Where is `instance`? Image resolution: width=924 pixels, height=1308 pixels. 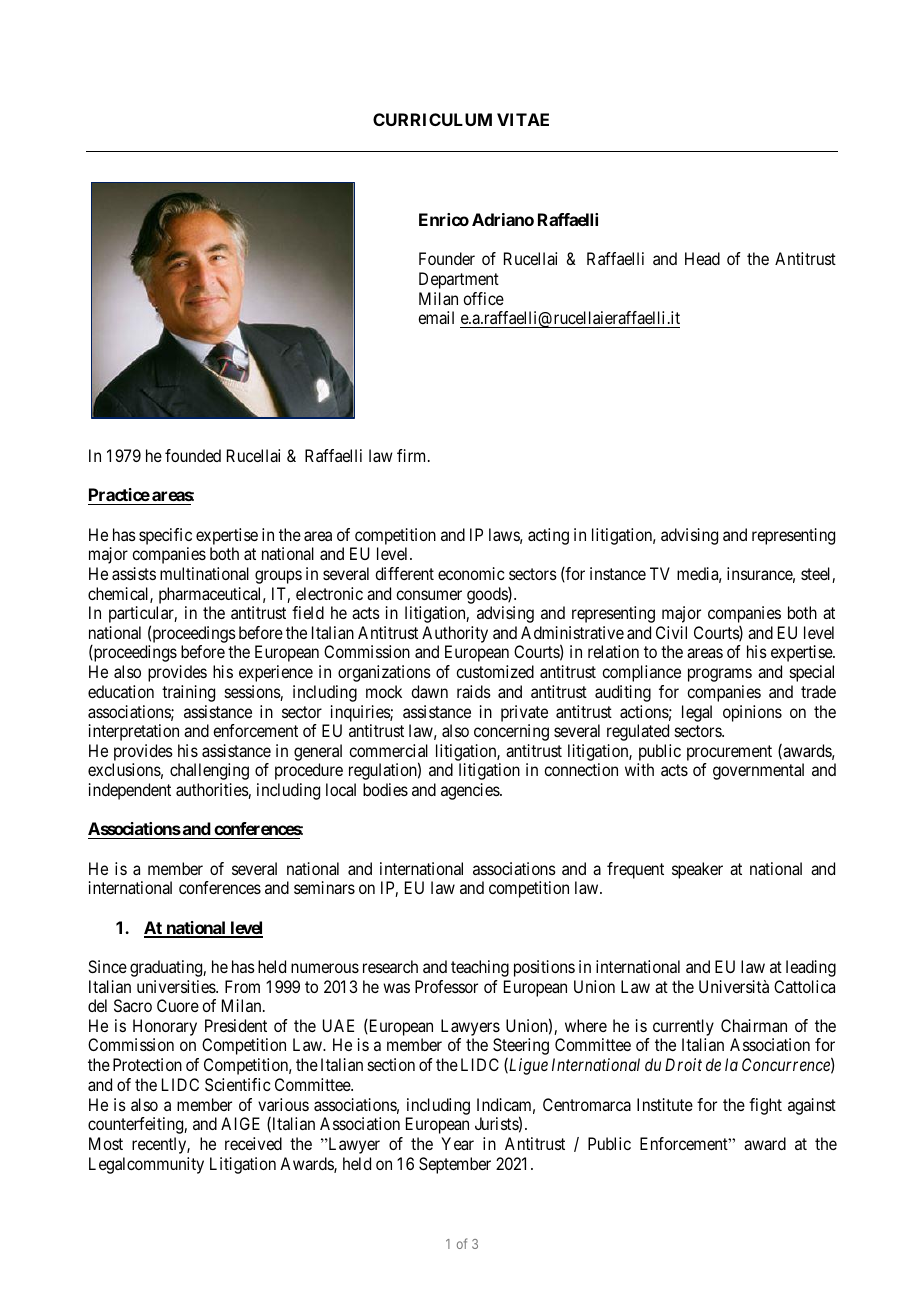 instance is located at coordinates (618, 573).
